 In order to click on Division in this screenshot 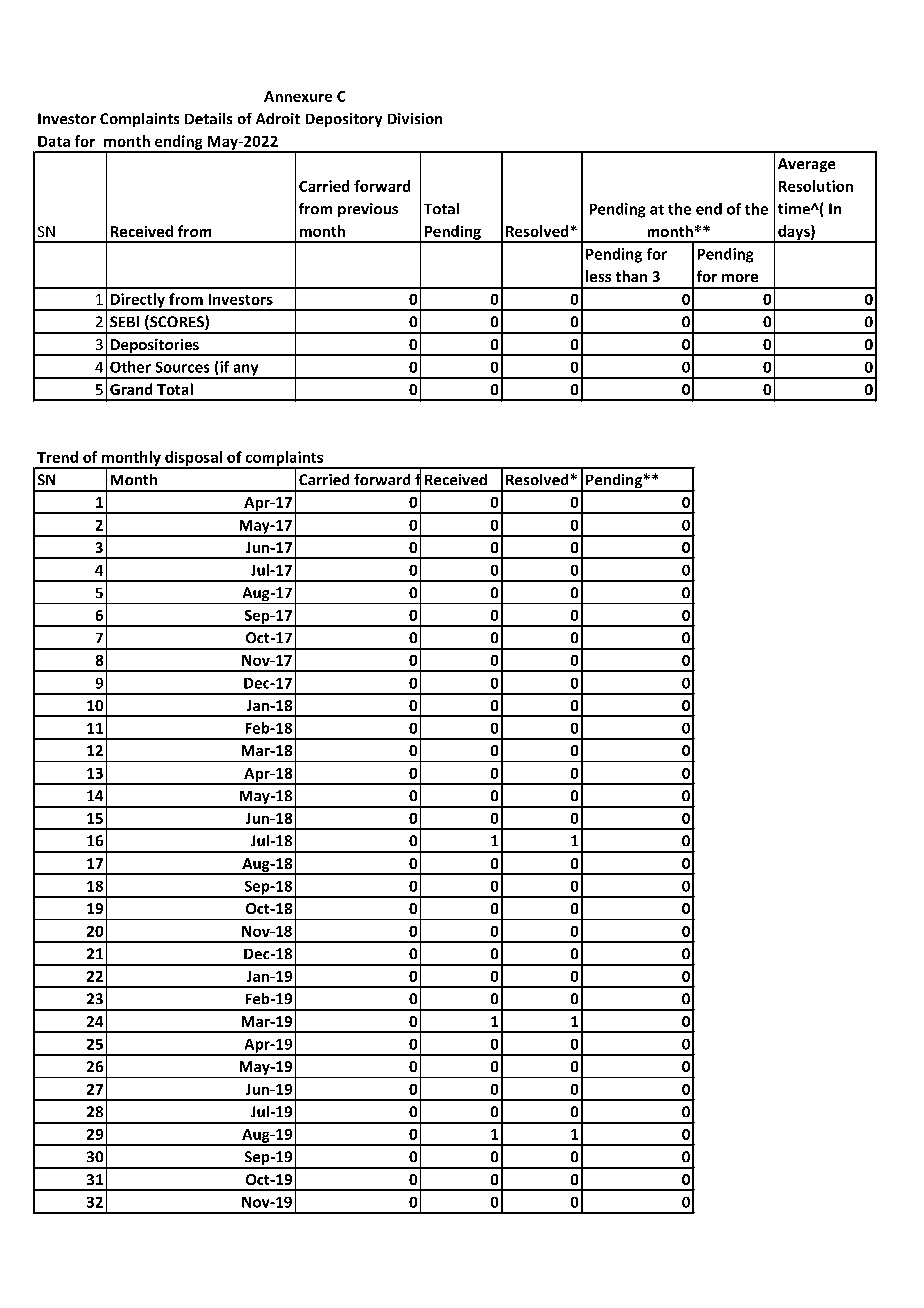, I will do `click(415, 118)`.
